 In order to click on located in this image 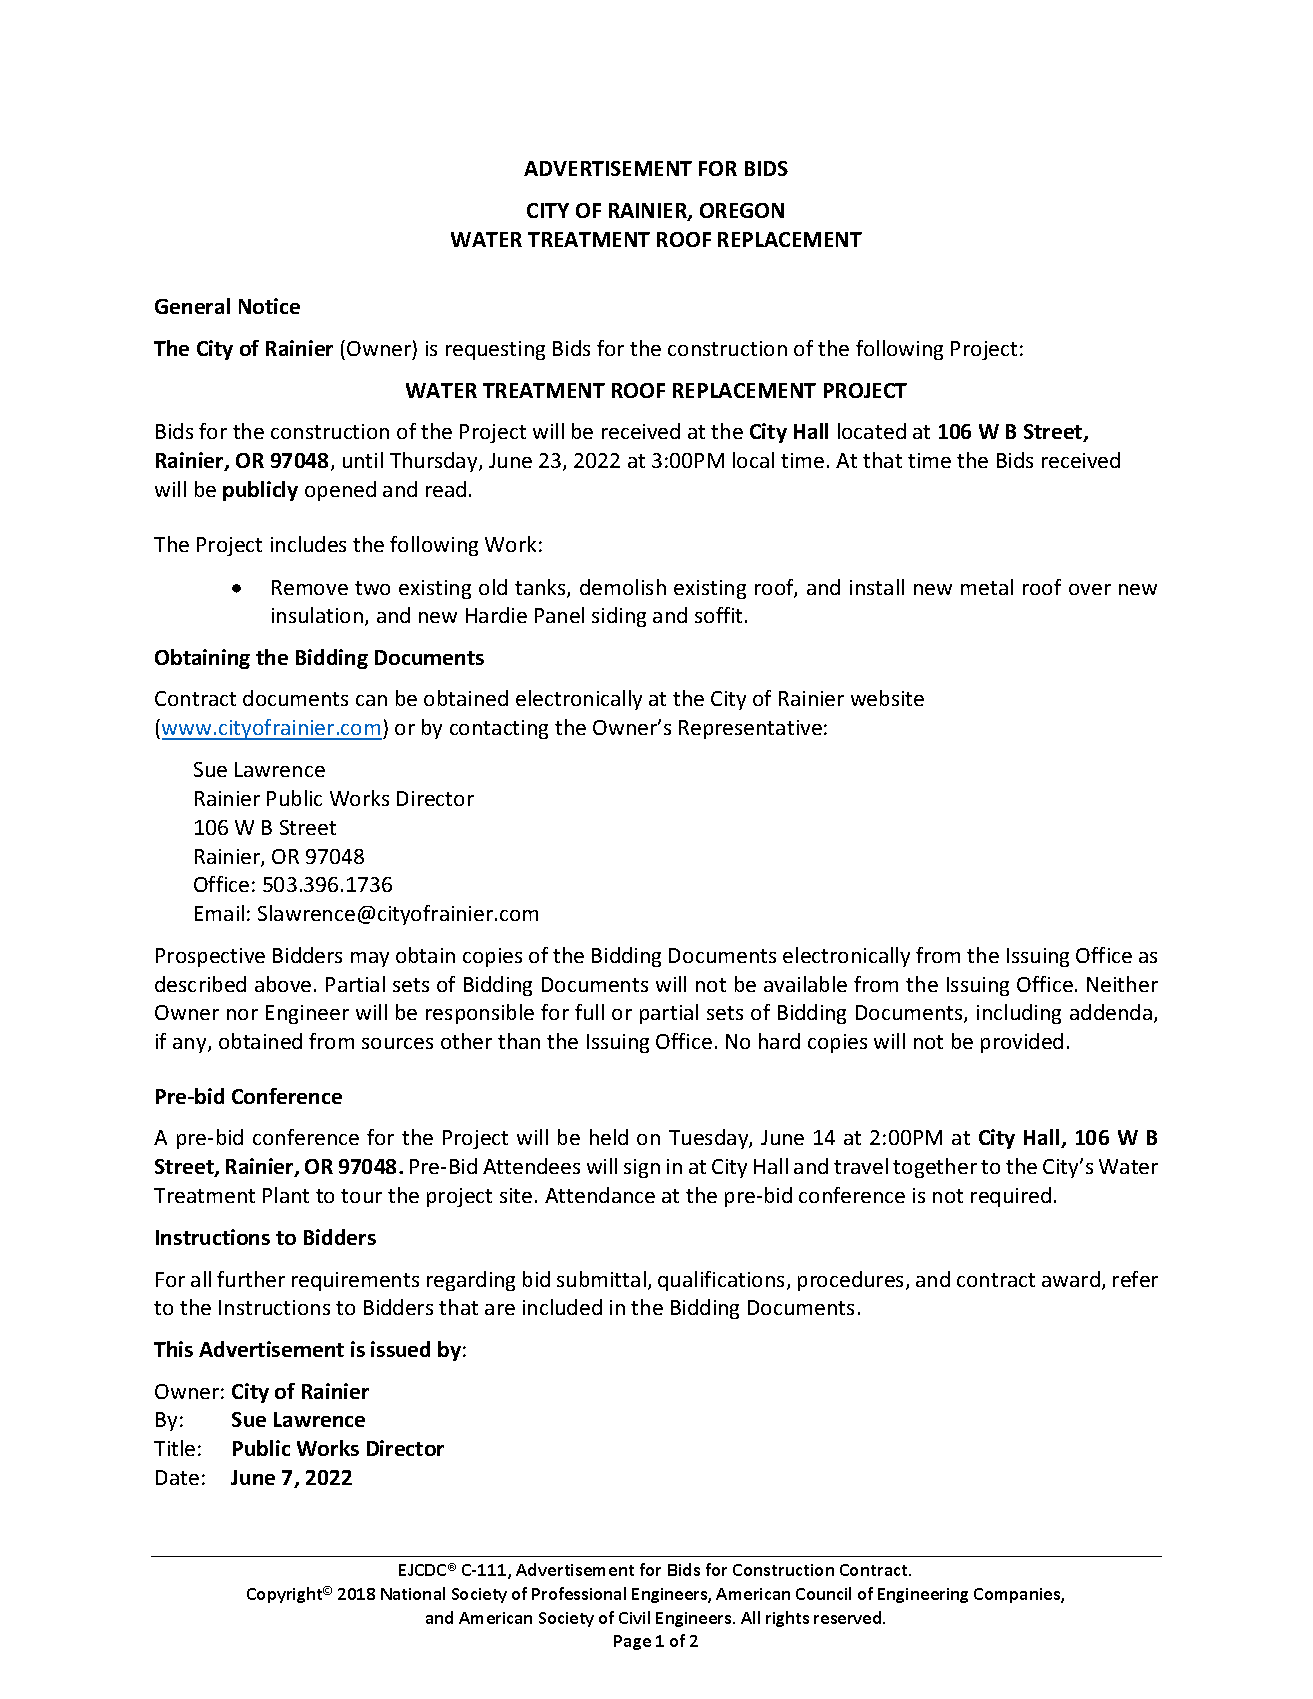, I will do `click(872, 431)`.
